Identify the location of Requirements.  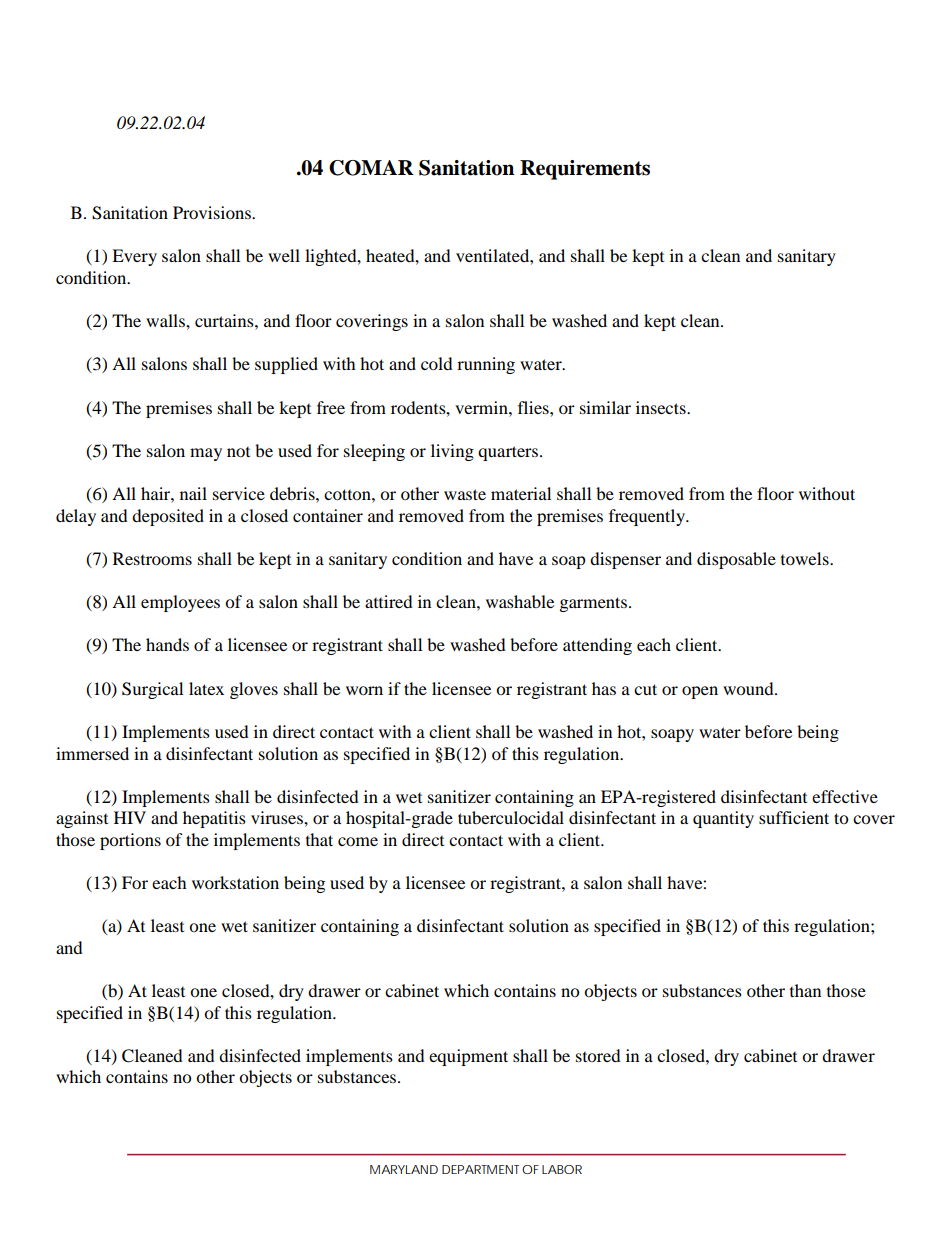
(585, 170).
